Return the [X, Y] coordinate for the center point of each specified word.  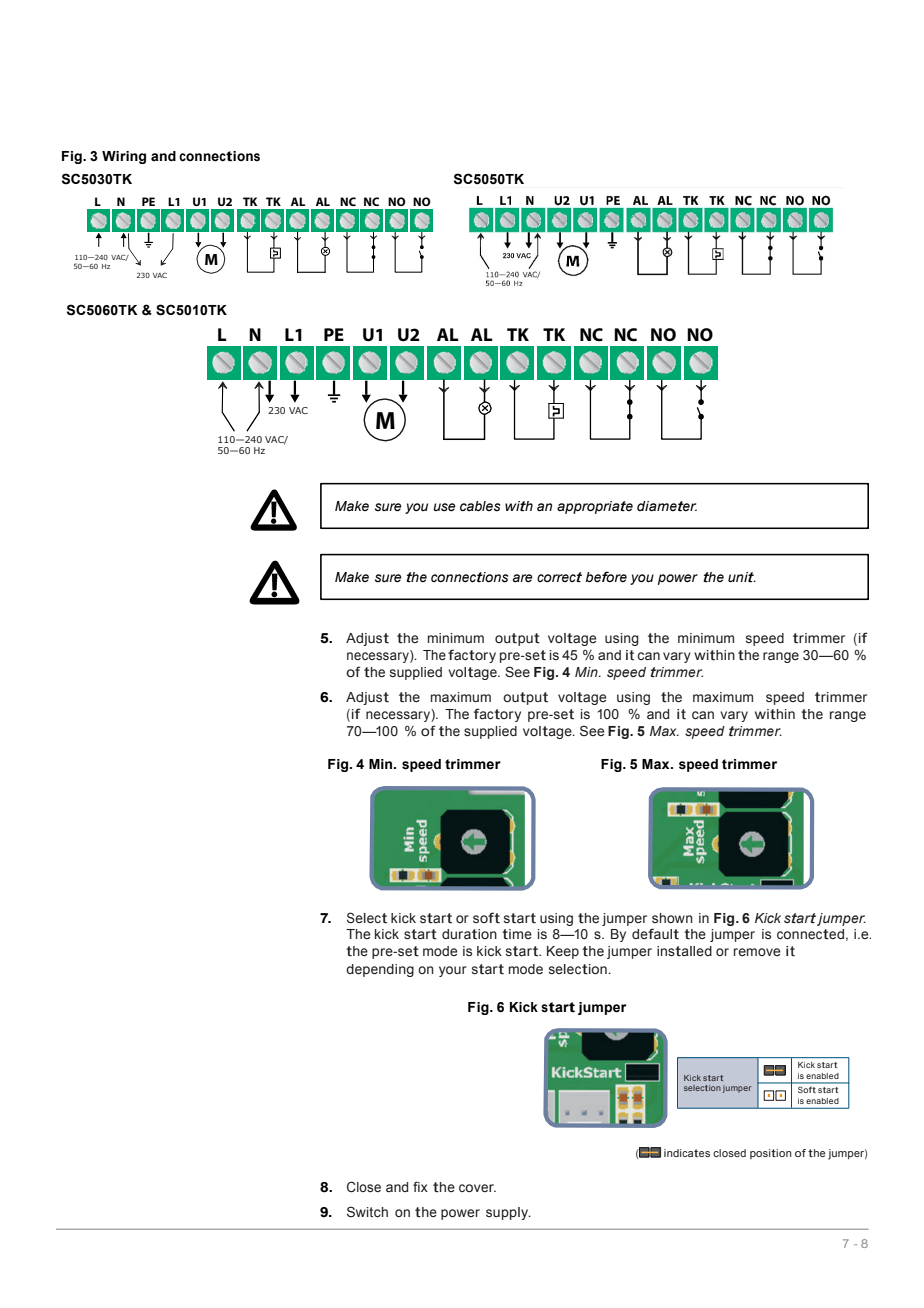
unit [742, 577]
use [444, 507]
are [523, 578]
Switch [367, 1212]
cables [480, 506]
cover [477, 1188]
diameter [667, 506]
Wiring [124, 157]
